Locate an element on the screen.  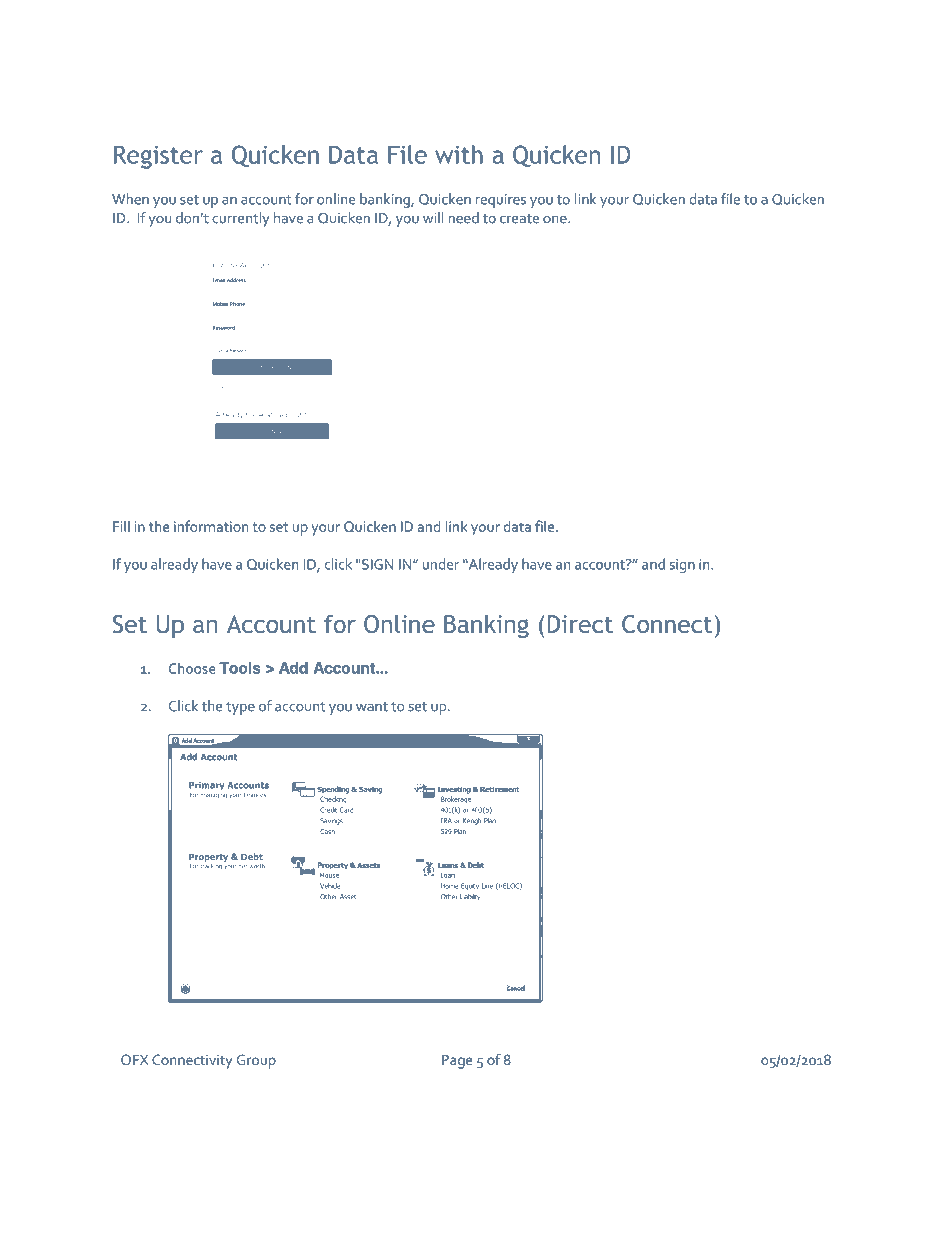
OFX is located at coordinates (135, 1059).
